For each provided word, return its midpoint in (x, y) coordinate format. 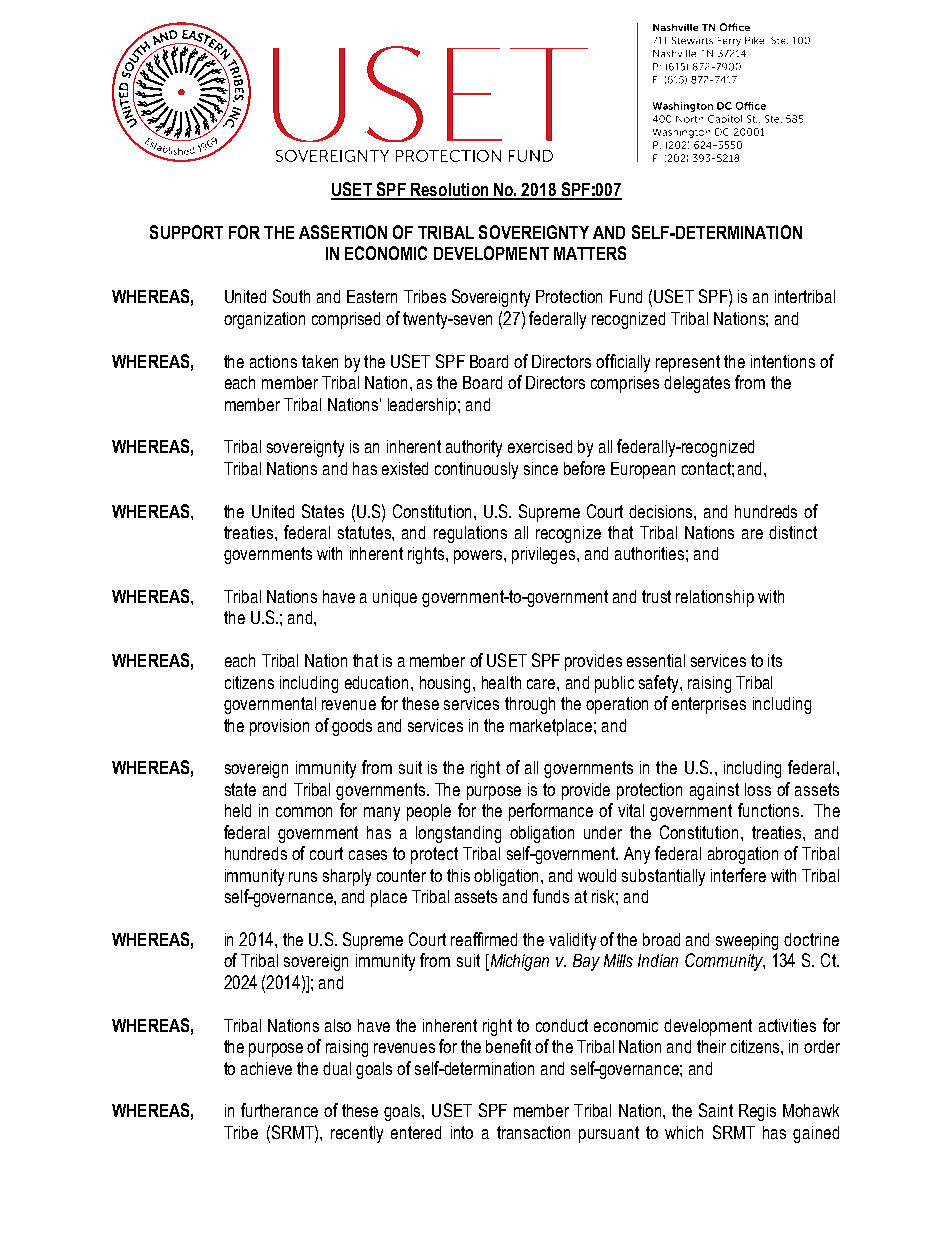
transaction (533, 1132)
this (458, 875)
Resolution (450, 191)
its (775, 660)
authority (474, 448)
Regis (757, 1112)
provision (279, 727)
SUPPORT (186, 232)
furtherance (279, 1110)
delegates (697, 384)
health (501, 682)
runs (303, 877)
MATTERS (590, 253)
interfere (738, 875)
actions (273, 361)
